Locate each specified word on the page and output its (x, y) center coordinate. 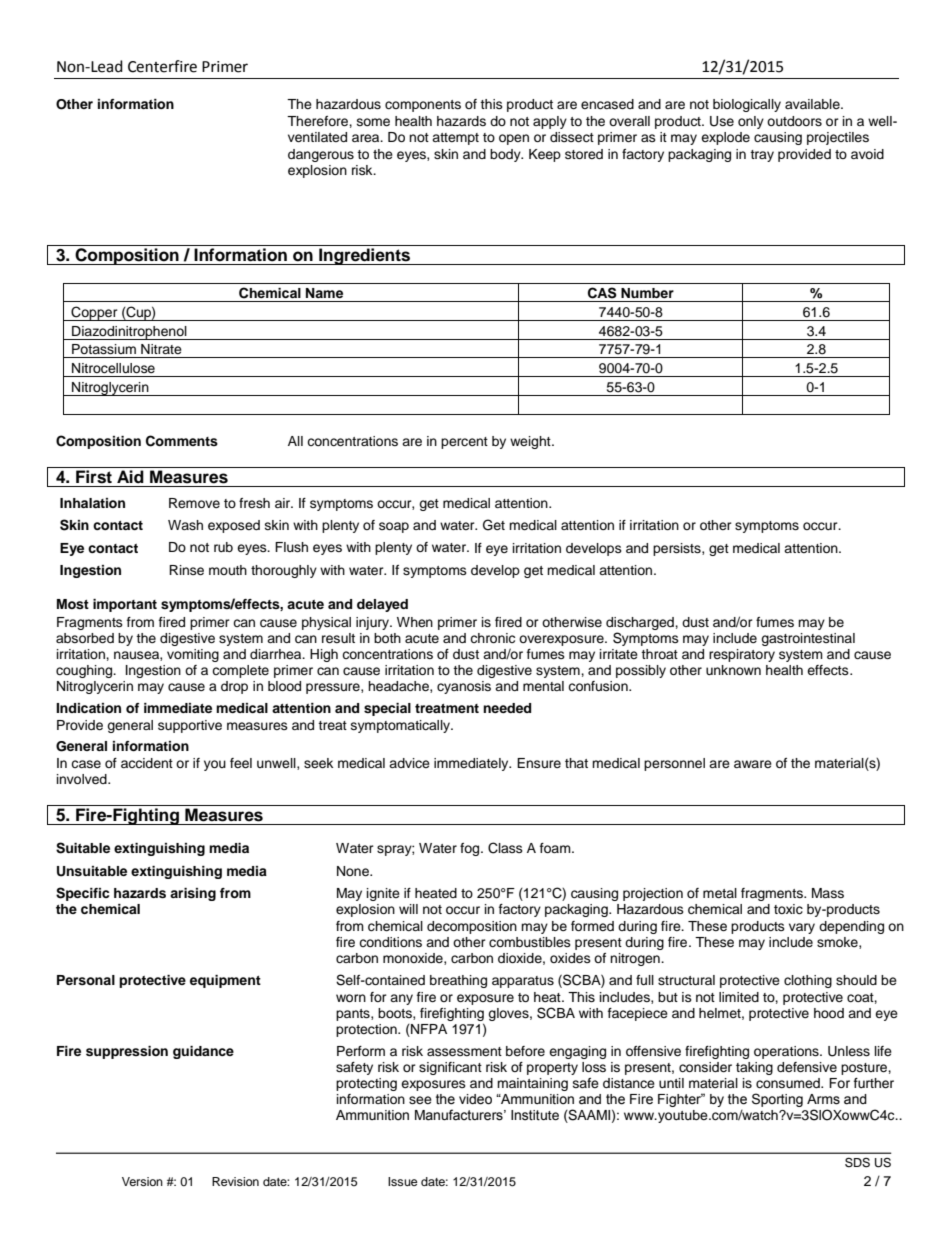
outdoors (794, 121)
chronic (492, 638)
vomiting (193, 655)
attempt (455, 139)
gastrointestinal (808, 639)
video (475, 1099)
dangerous (321, 155)
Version (142, 1181)
